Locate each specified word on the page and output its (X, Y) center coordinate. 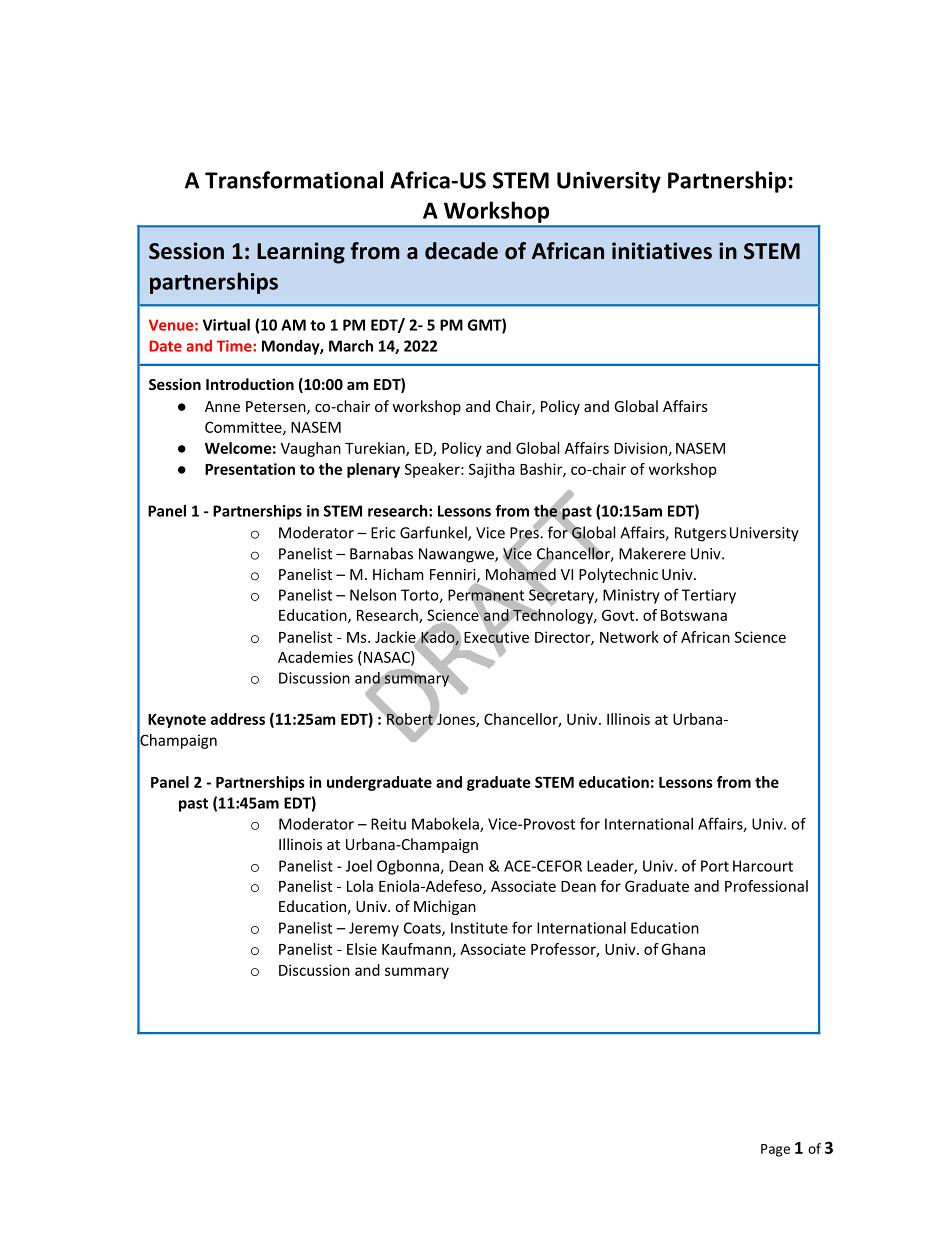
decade (461, 251)
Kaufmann (416, 949)
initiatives (662, 251)
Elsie (362, 949)
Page (775, 1150)
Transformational (294, 180)
